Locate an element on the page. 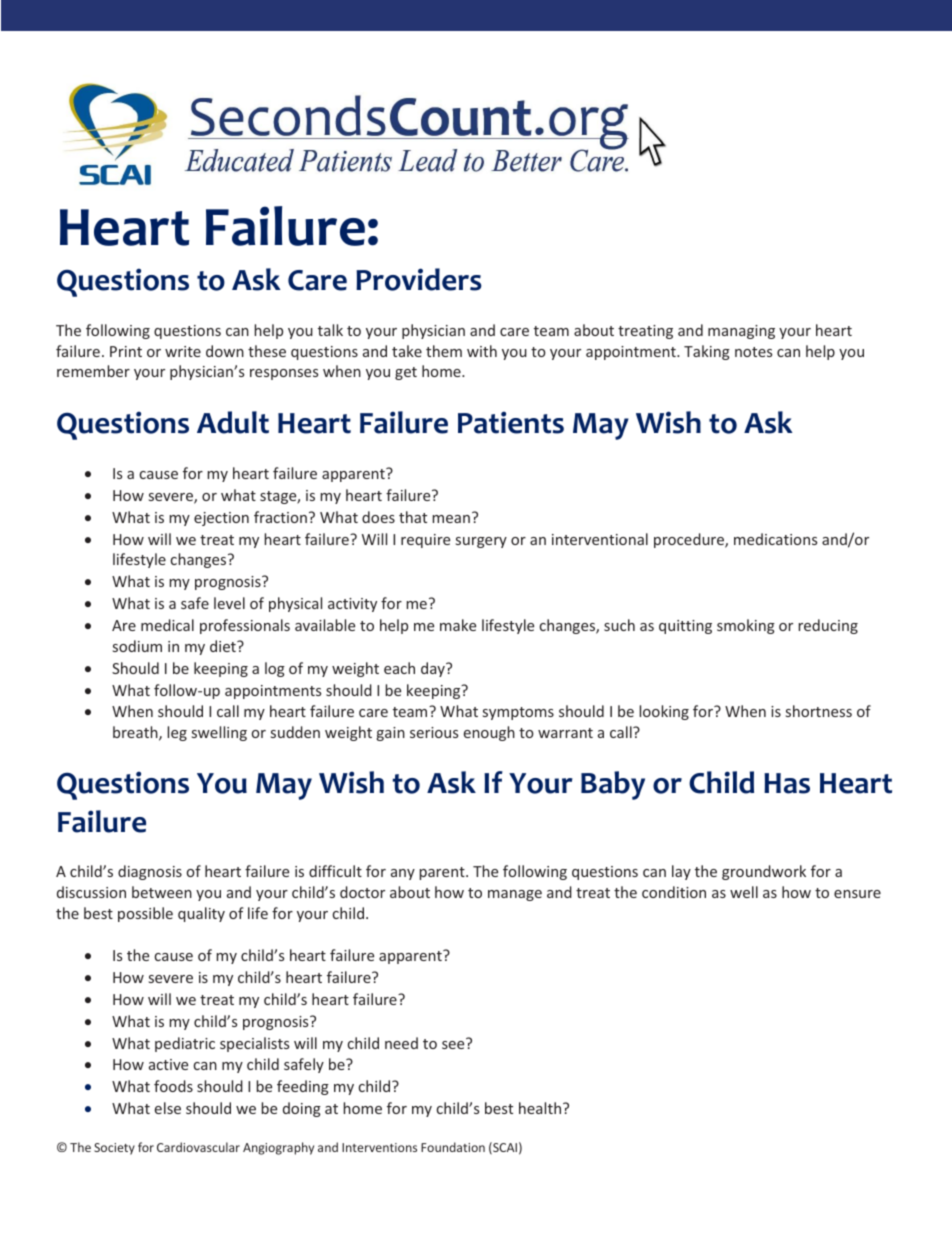 Image resolution: width=952 pixels, height=1233 pixels. Providers is located at coordinates (419, 279).
